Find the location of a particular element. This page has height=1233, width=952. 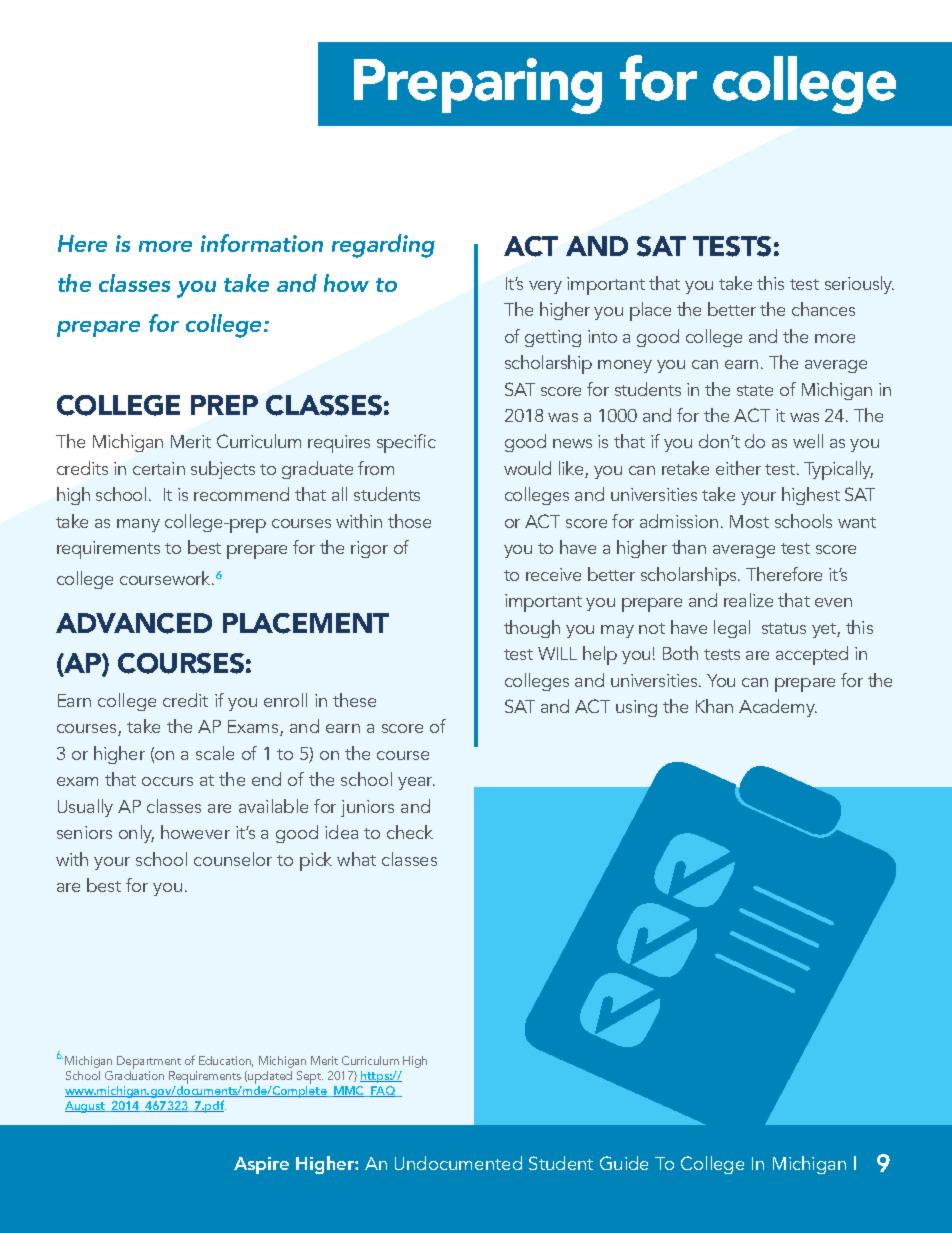

many is located at coordinates (138, 525).
